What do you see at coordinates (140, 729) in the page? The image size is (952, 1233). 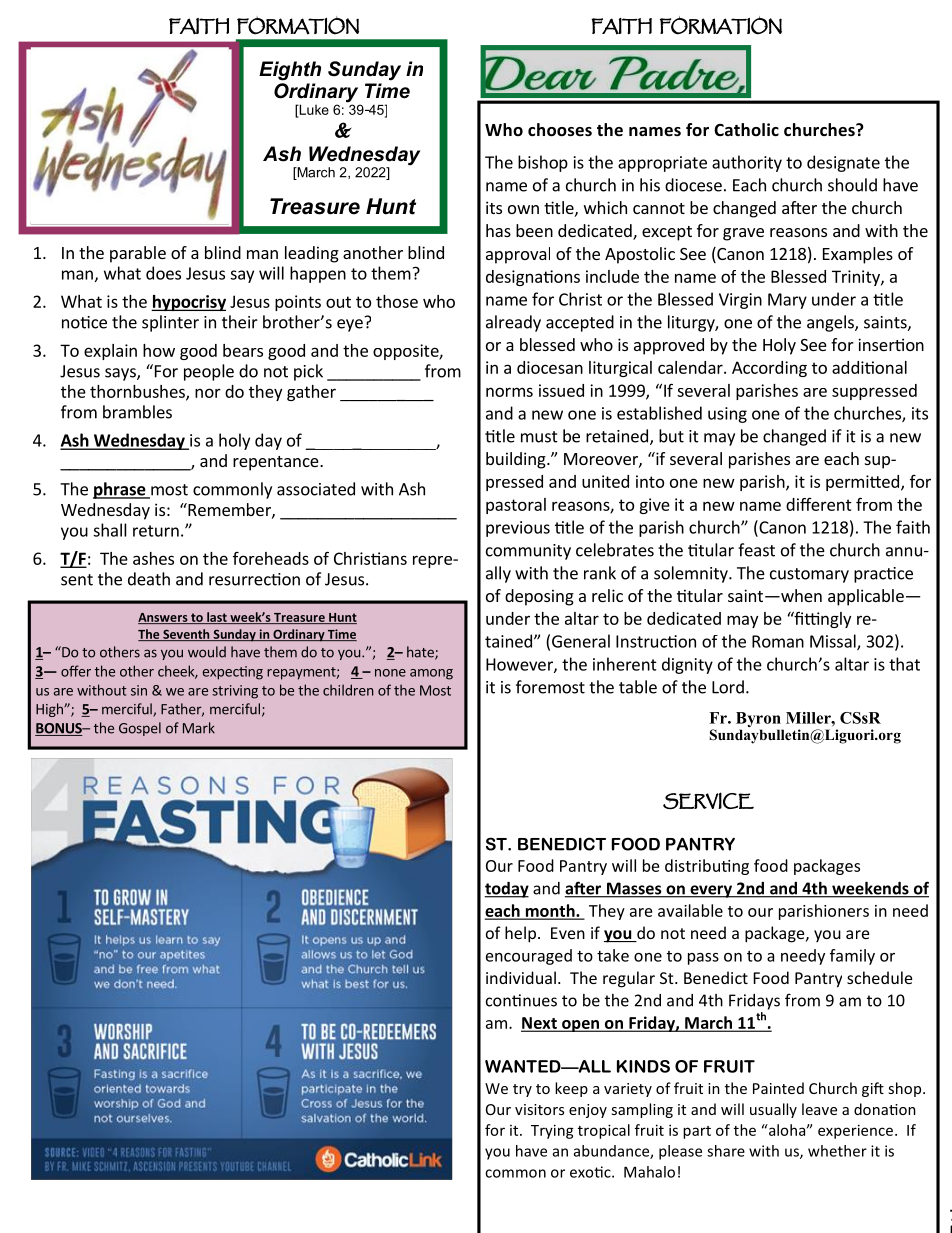 I see `Gospel` at bounding box center [140, 729].
